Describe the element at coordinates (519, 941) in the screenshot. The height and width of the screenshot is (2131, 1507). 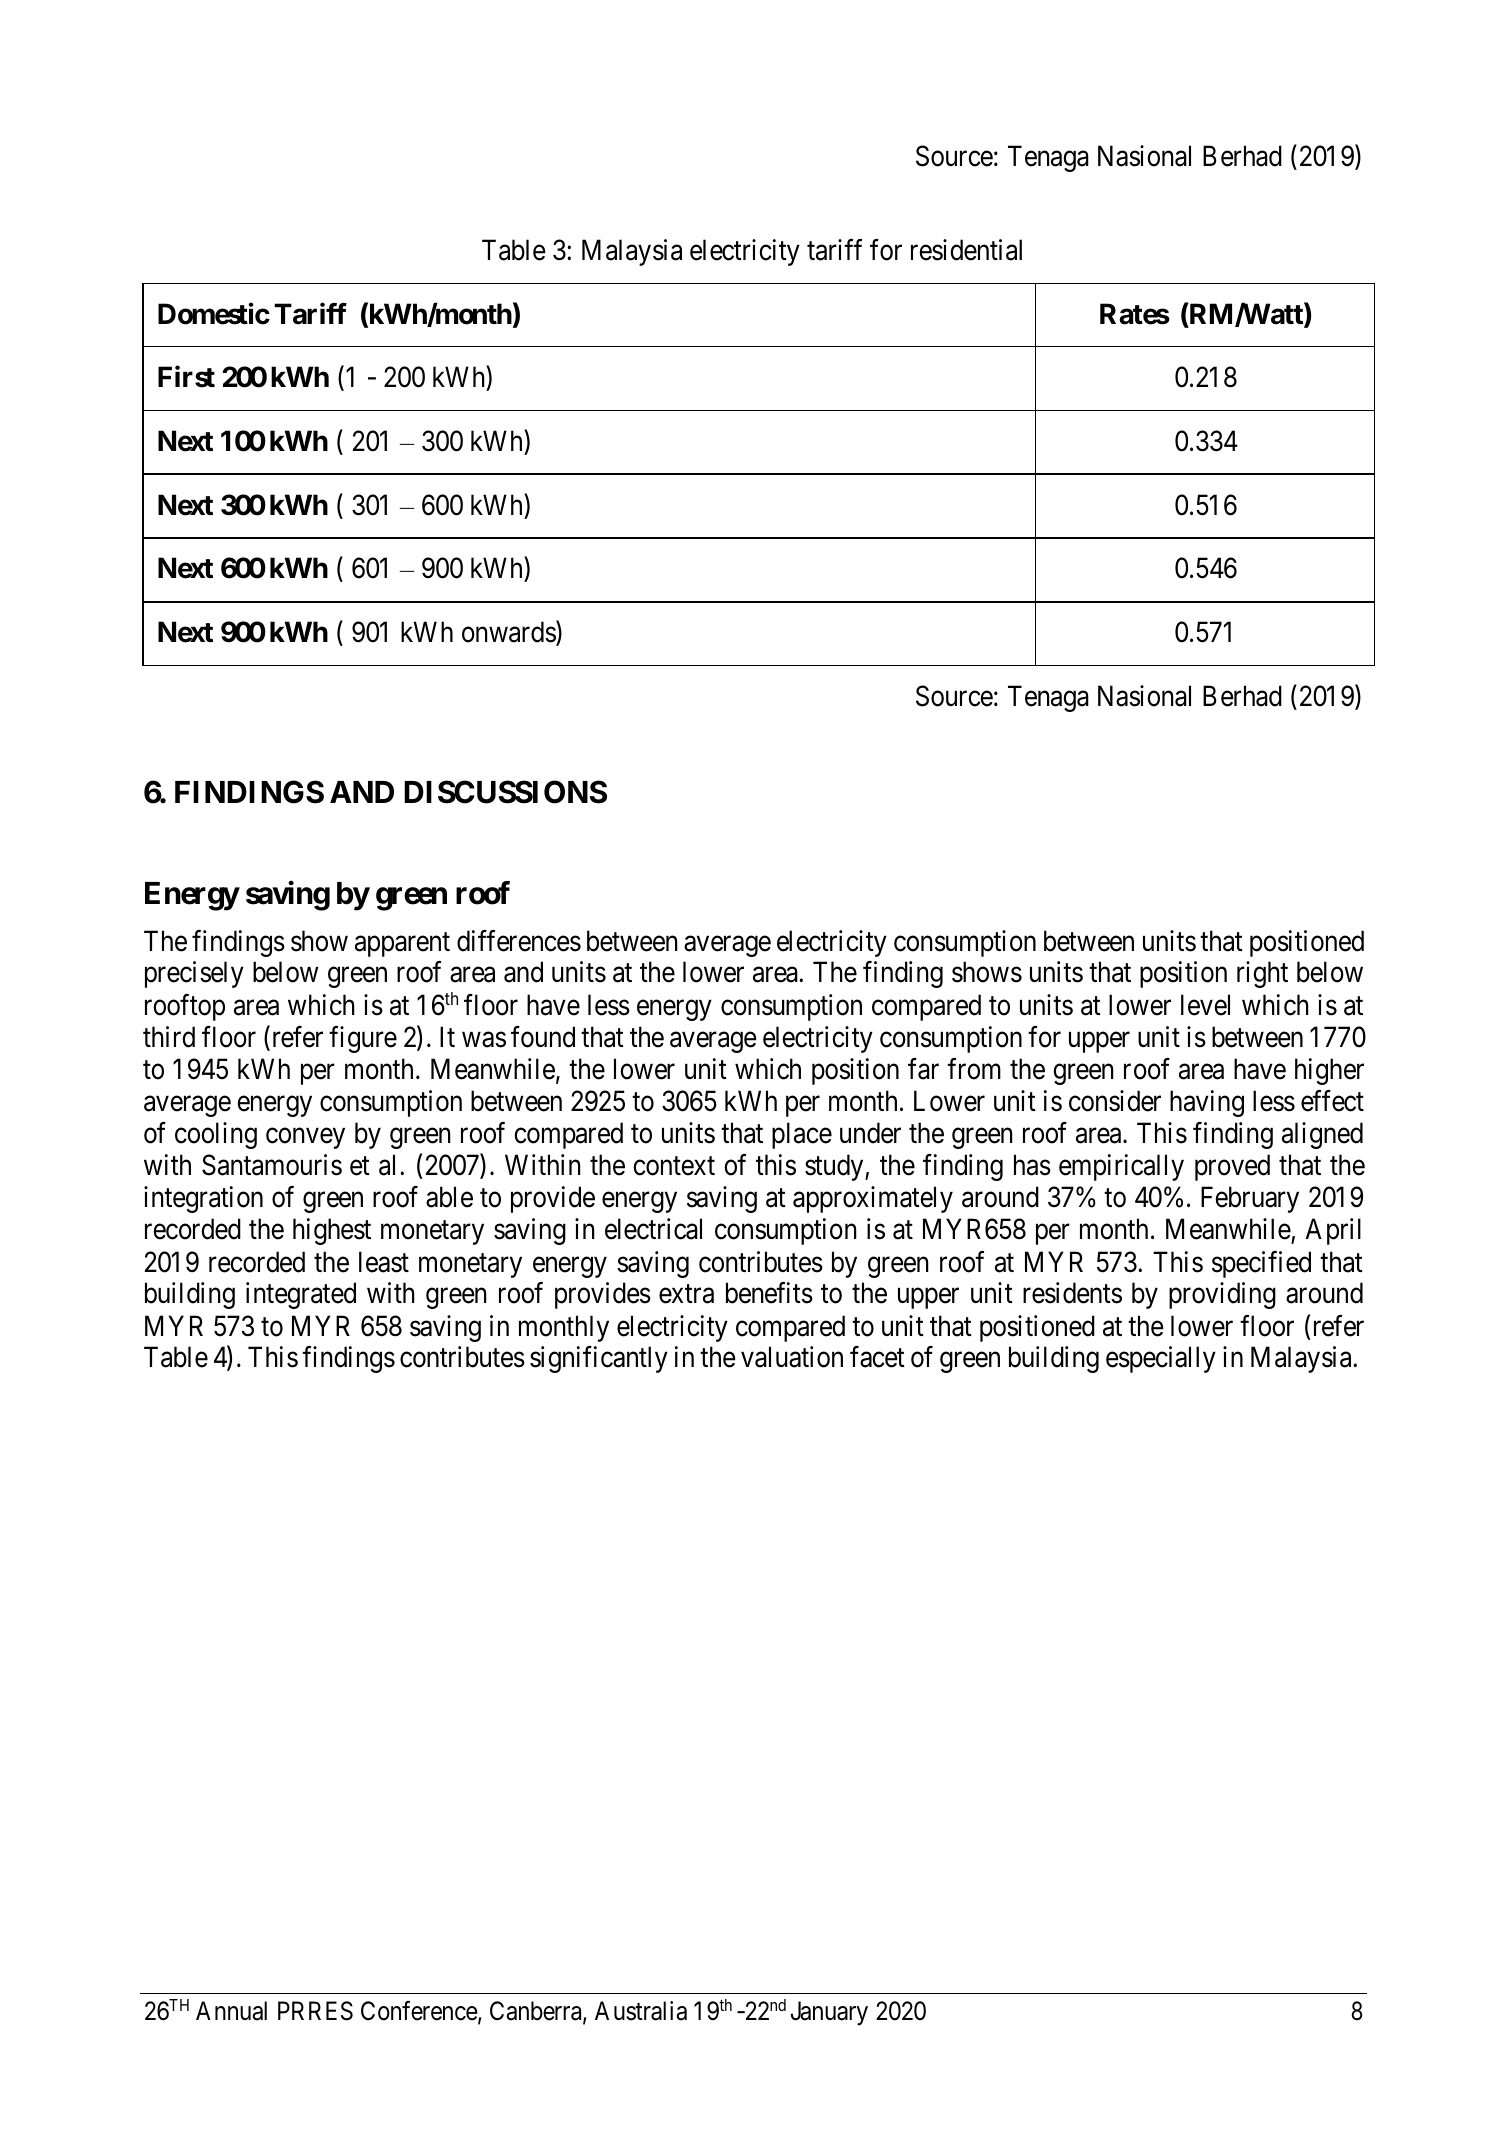
I see `differences` at that location.
